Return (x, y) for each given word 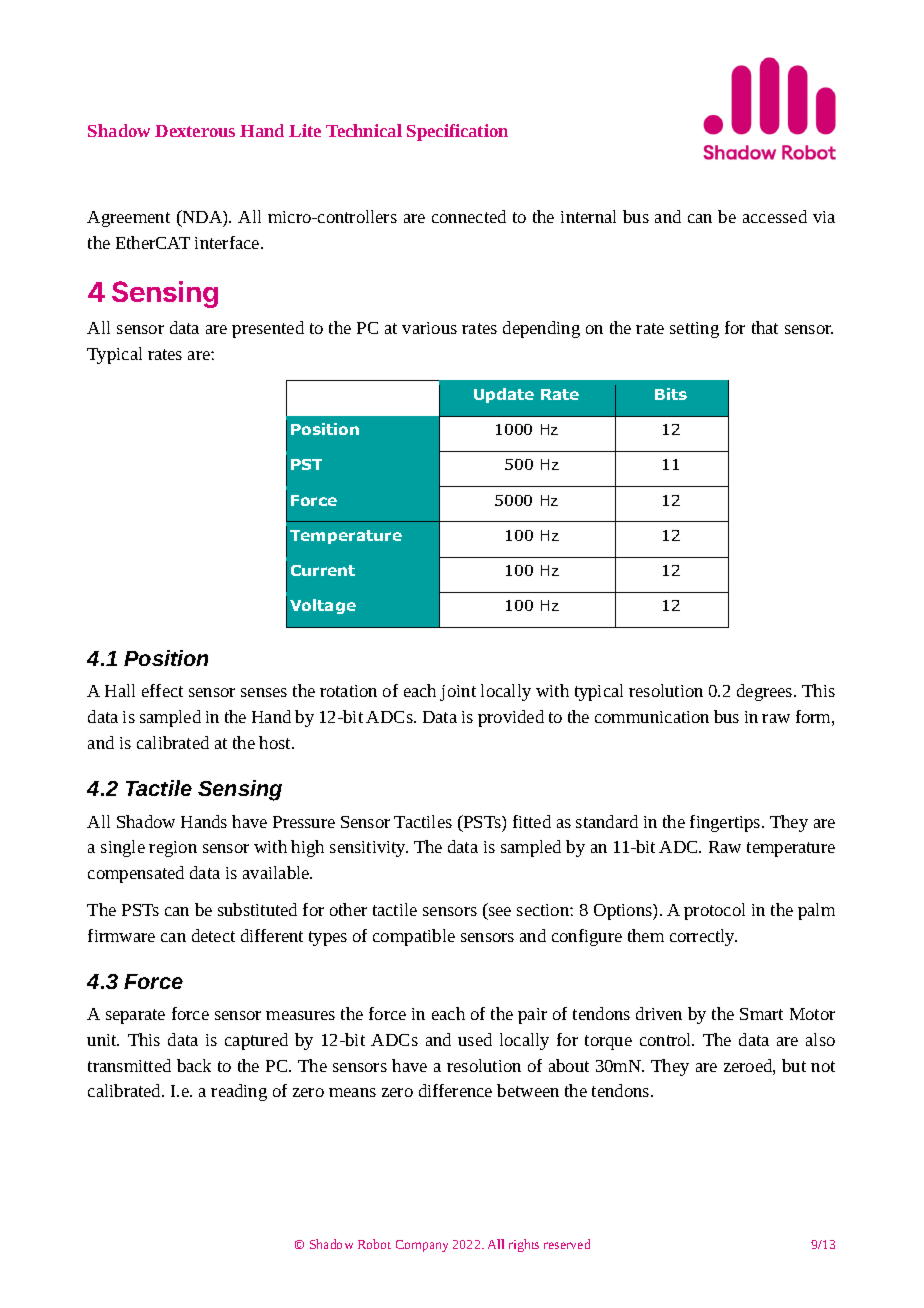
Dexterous (195, 131)
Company (422, 1246)
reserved (567, 1244)
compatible (414, 937)
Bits (671, 394)
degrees (766, 692)
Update (504, 395)
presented (268, 329)
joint (458, 693)
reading (239, 1092)
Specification (457, 132)
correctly (703, 937)
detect (213, 935)
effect (162, 690)
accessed (775, 216)
